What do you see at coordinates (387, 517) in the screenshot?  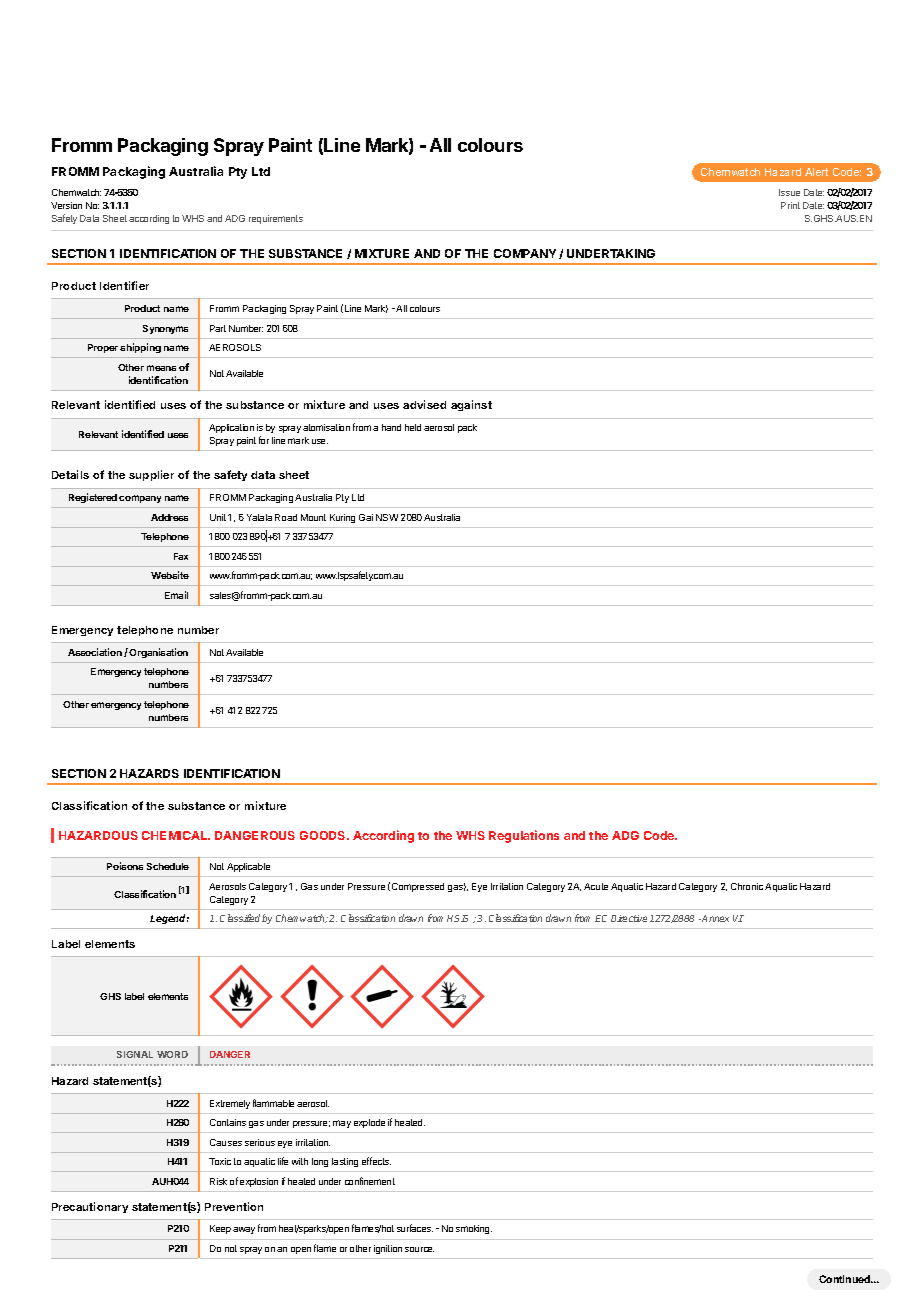 I see `NSW` at bounding box center [387, 517].
